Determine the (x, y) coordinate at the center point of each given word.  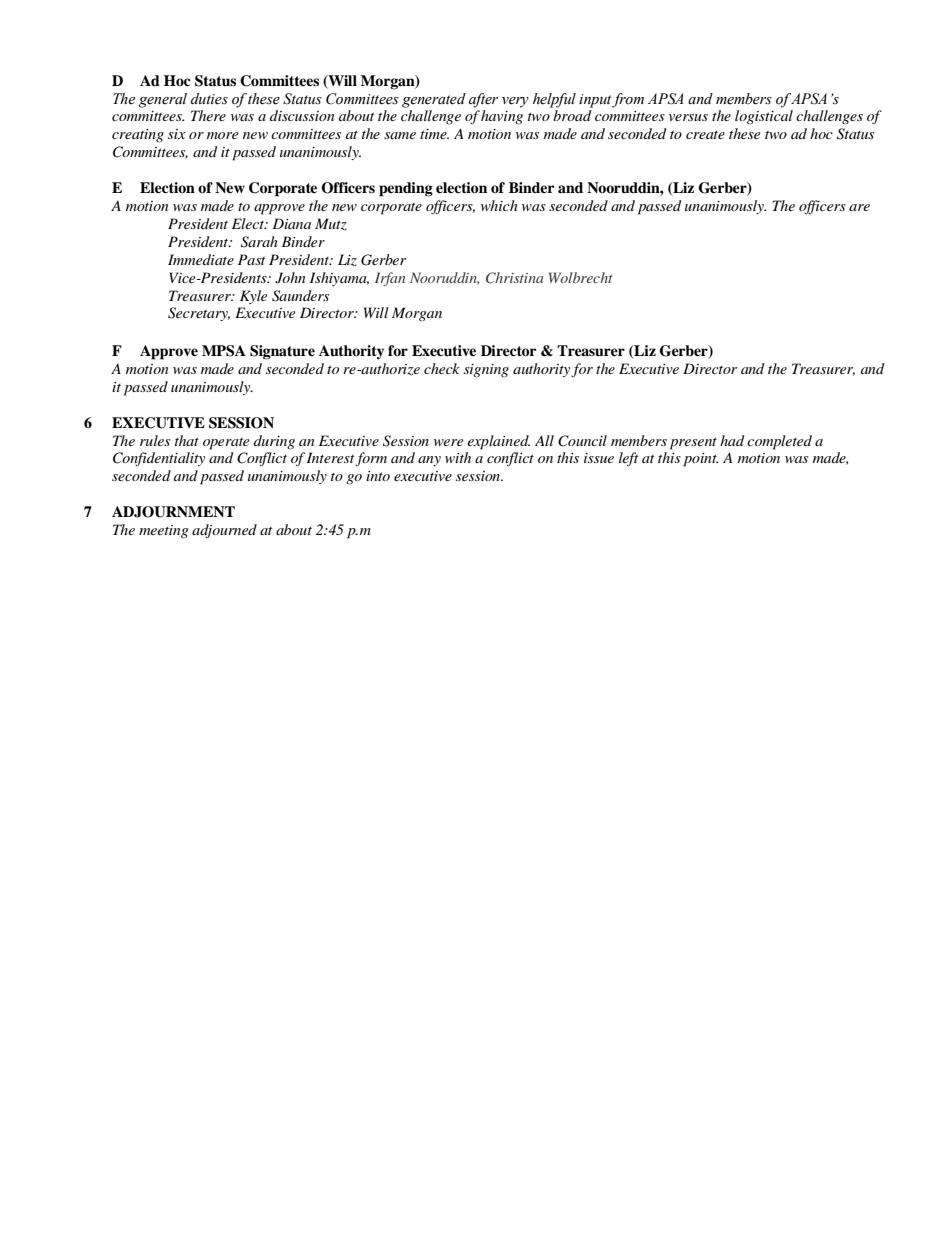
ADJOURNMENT (173, 512)
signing (486, 371)
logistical (764, 117)
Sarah (259, 242)
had (732, 440)
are (859, 207)
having (502, 117)
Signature (282, 352)
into (378, 476)
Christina (514, 278)
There (208, 115)
